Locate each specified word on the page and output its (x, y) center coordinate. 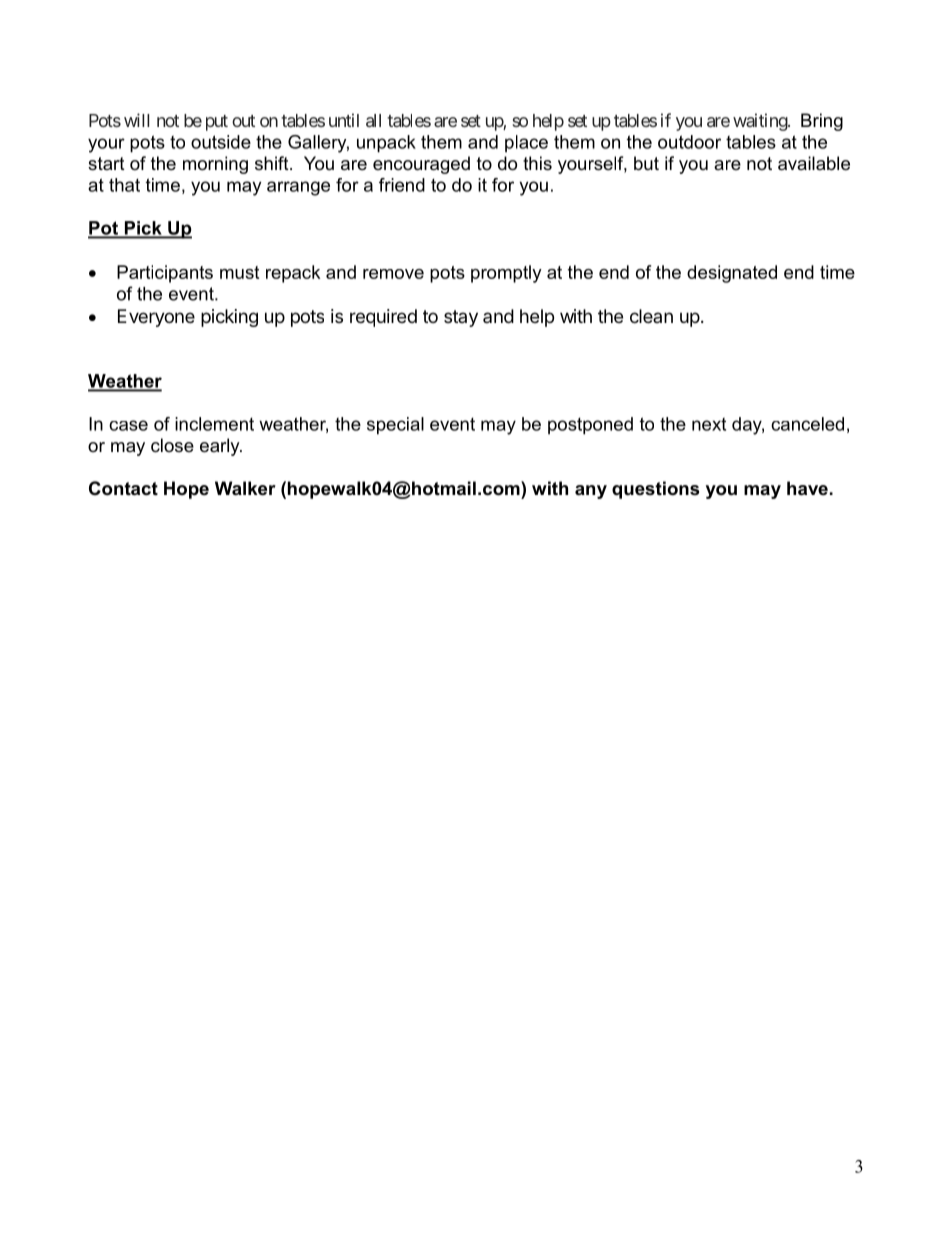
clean (651, 316)
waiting (761, 122)
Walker (245, 488)
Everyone (156, 318)
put (217, 123)
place (526, 144)
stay (461, 318)
